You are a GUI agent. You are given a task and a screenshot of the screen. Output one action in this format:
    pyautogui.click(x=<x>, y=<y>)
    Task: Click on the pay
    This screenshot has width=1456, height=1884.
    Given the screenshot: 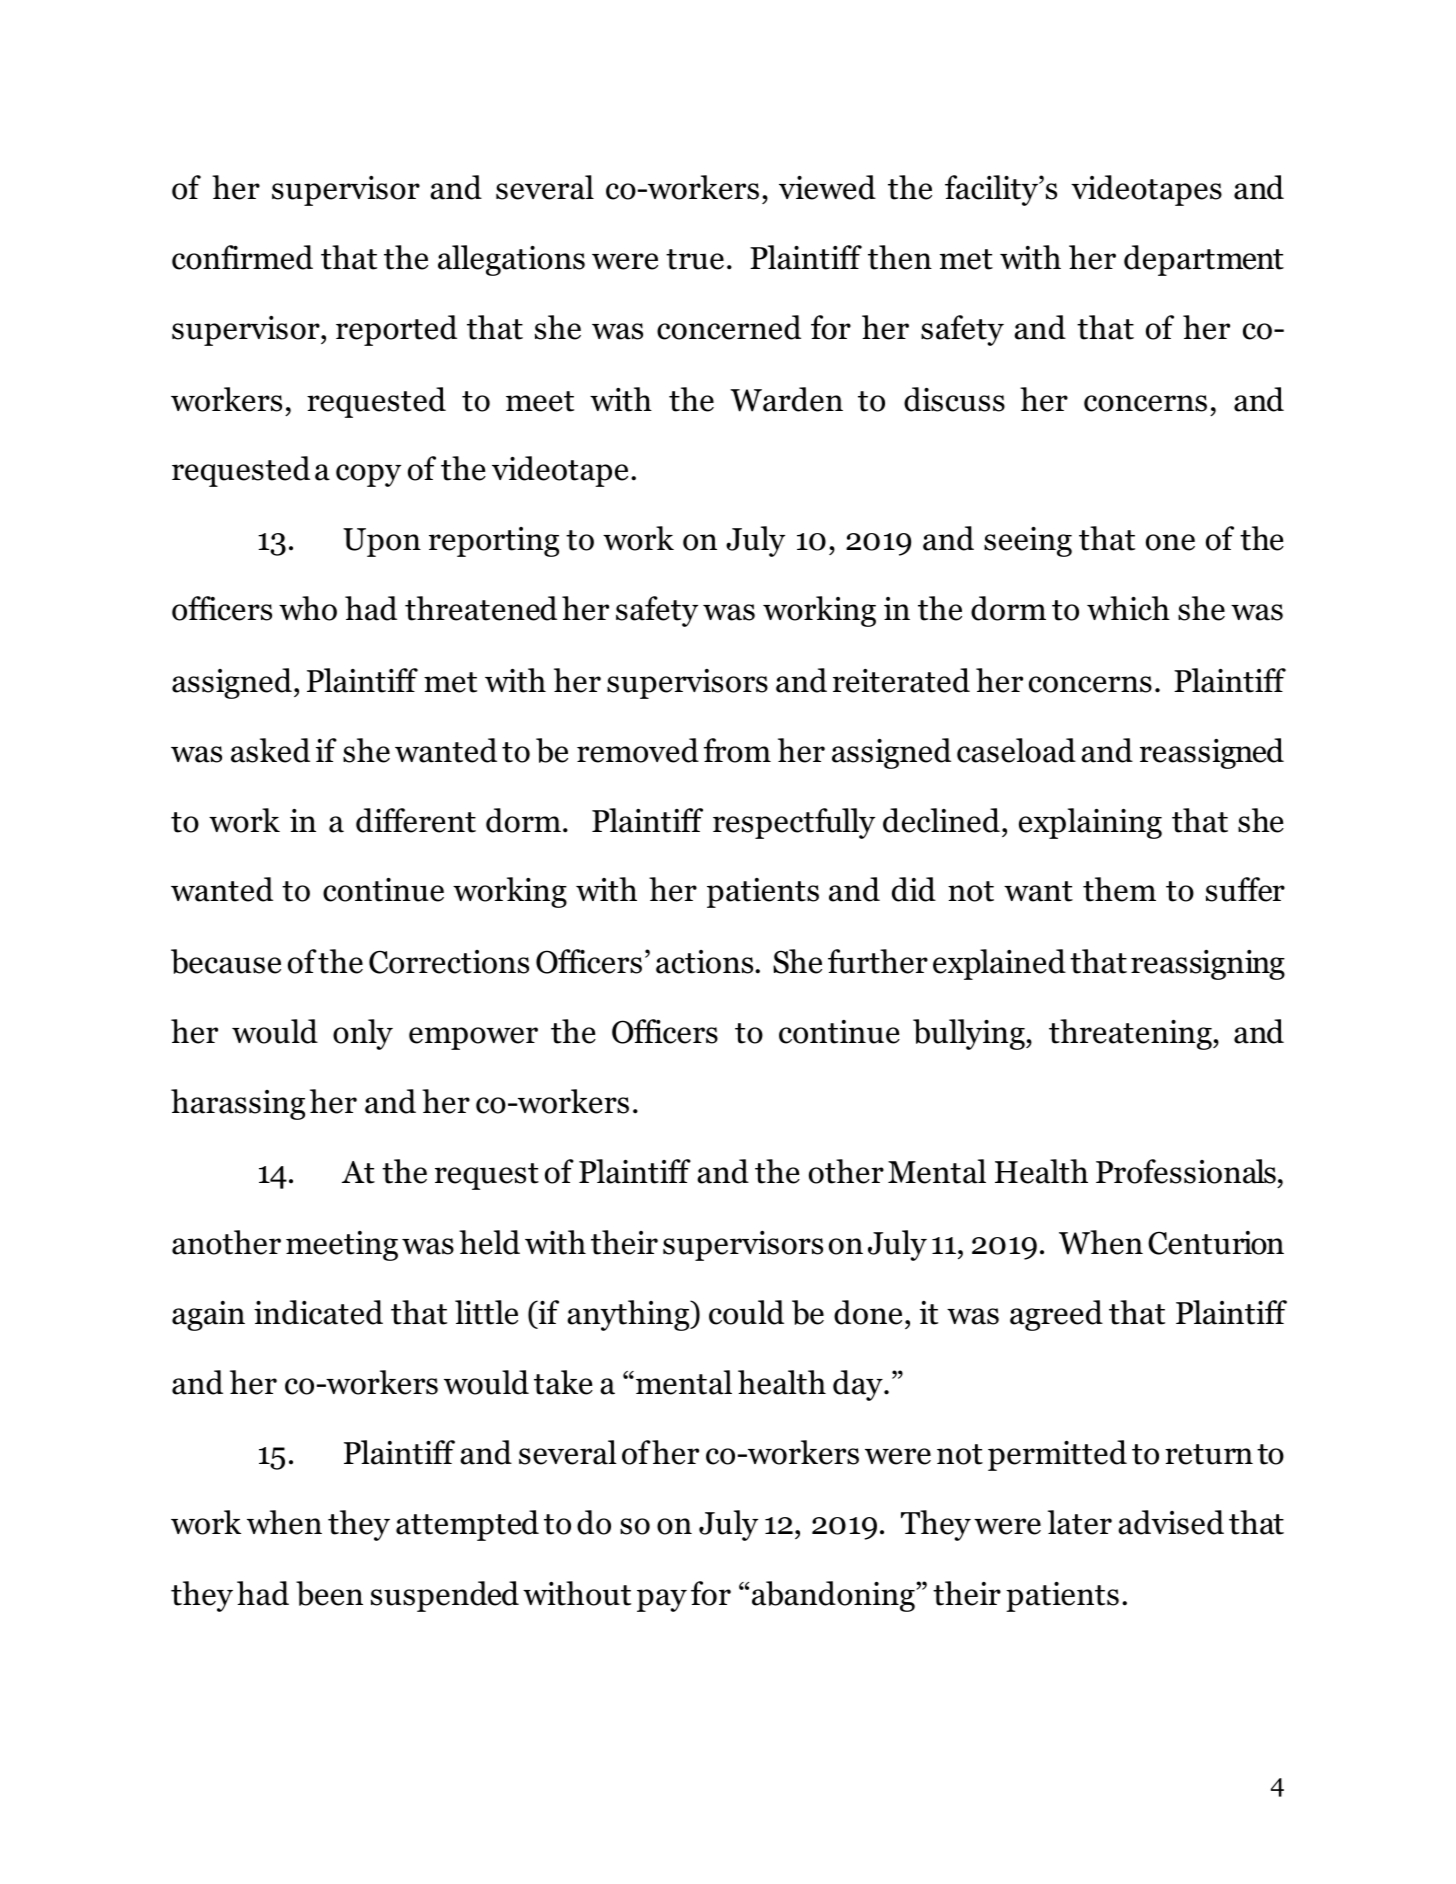 What is the action you would take?
    pyautogui.click(x=662, y=1600)
